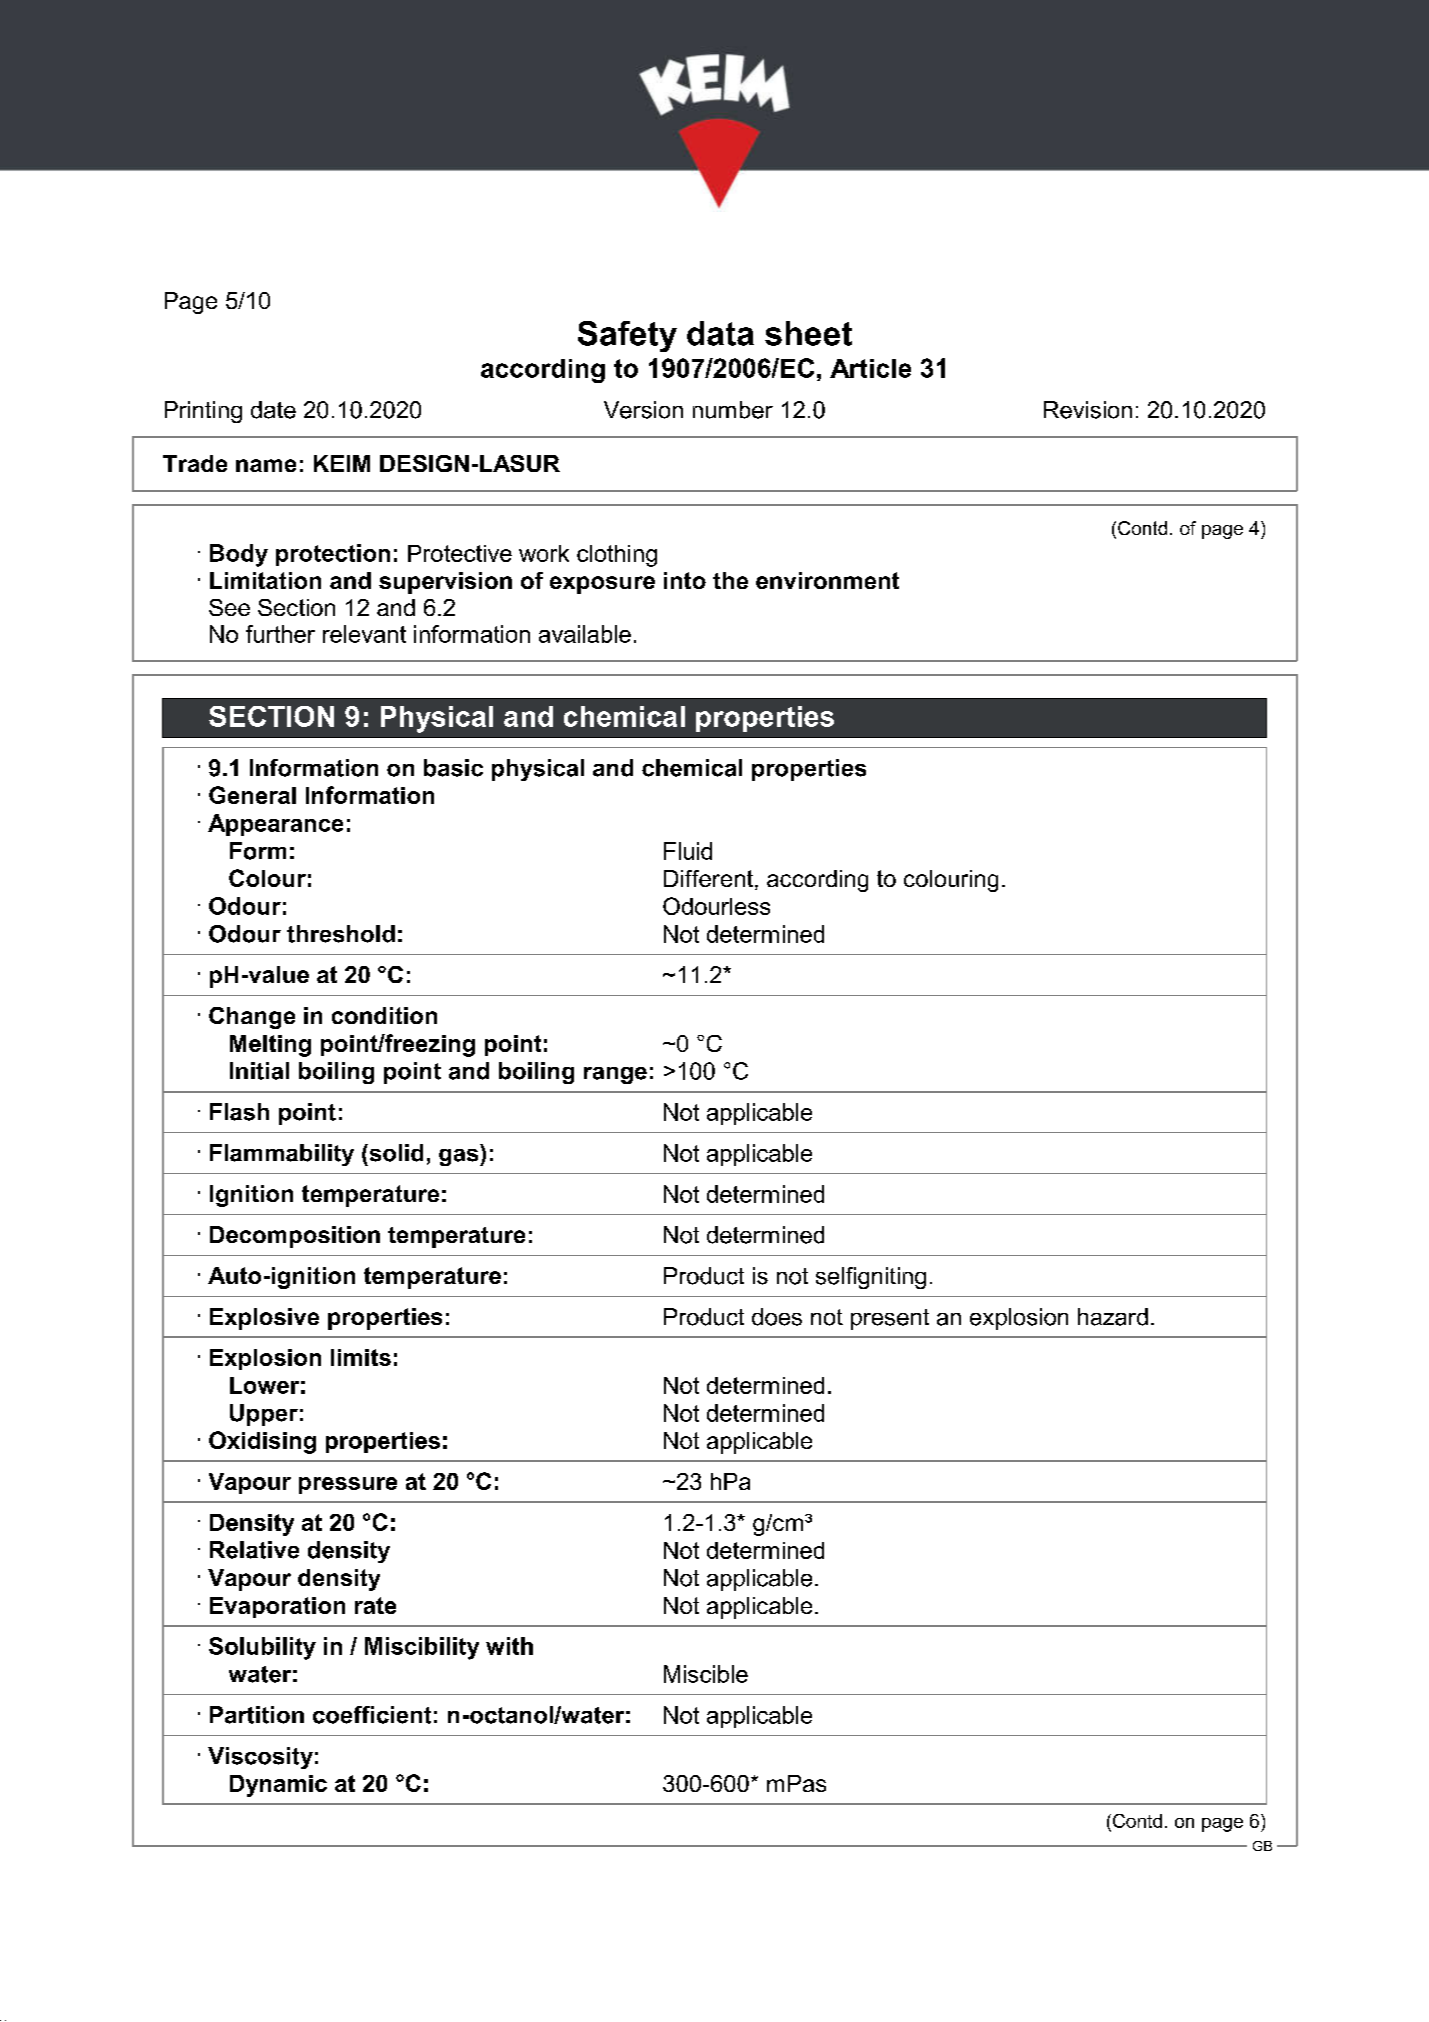  What do you see at coordinates (509, 1646) in the page?
I see `with` at bounding box center [509, 1646].
